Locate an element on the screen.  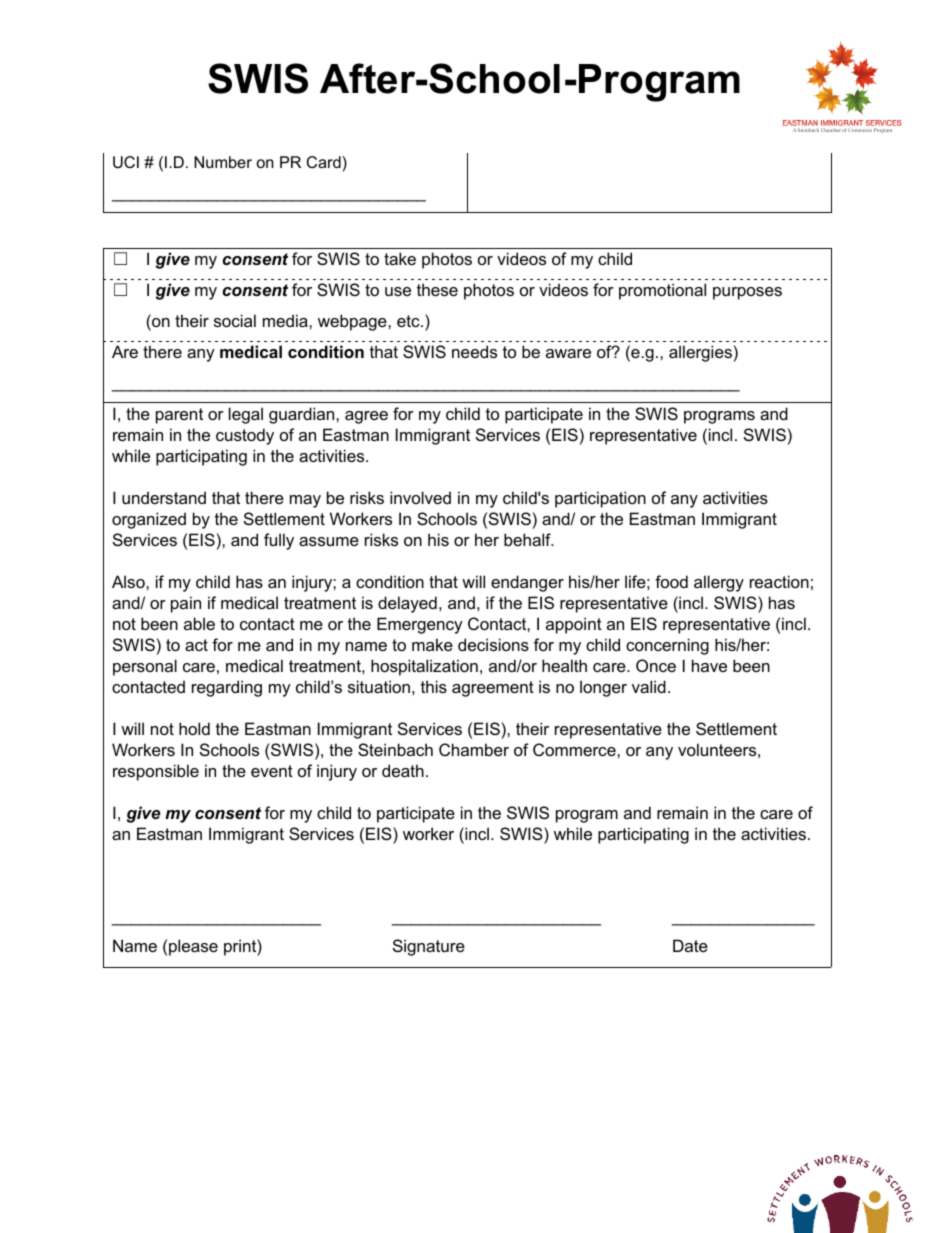
Chamber is located at coordinates (474, 749).
